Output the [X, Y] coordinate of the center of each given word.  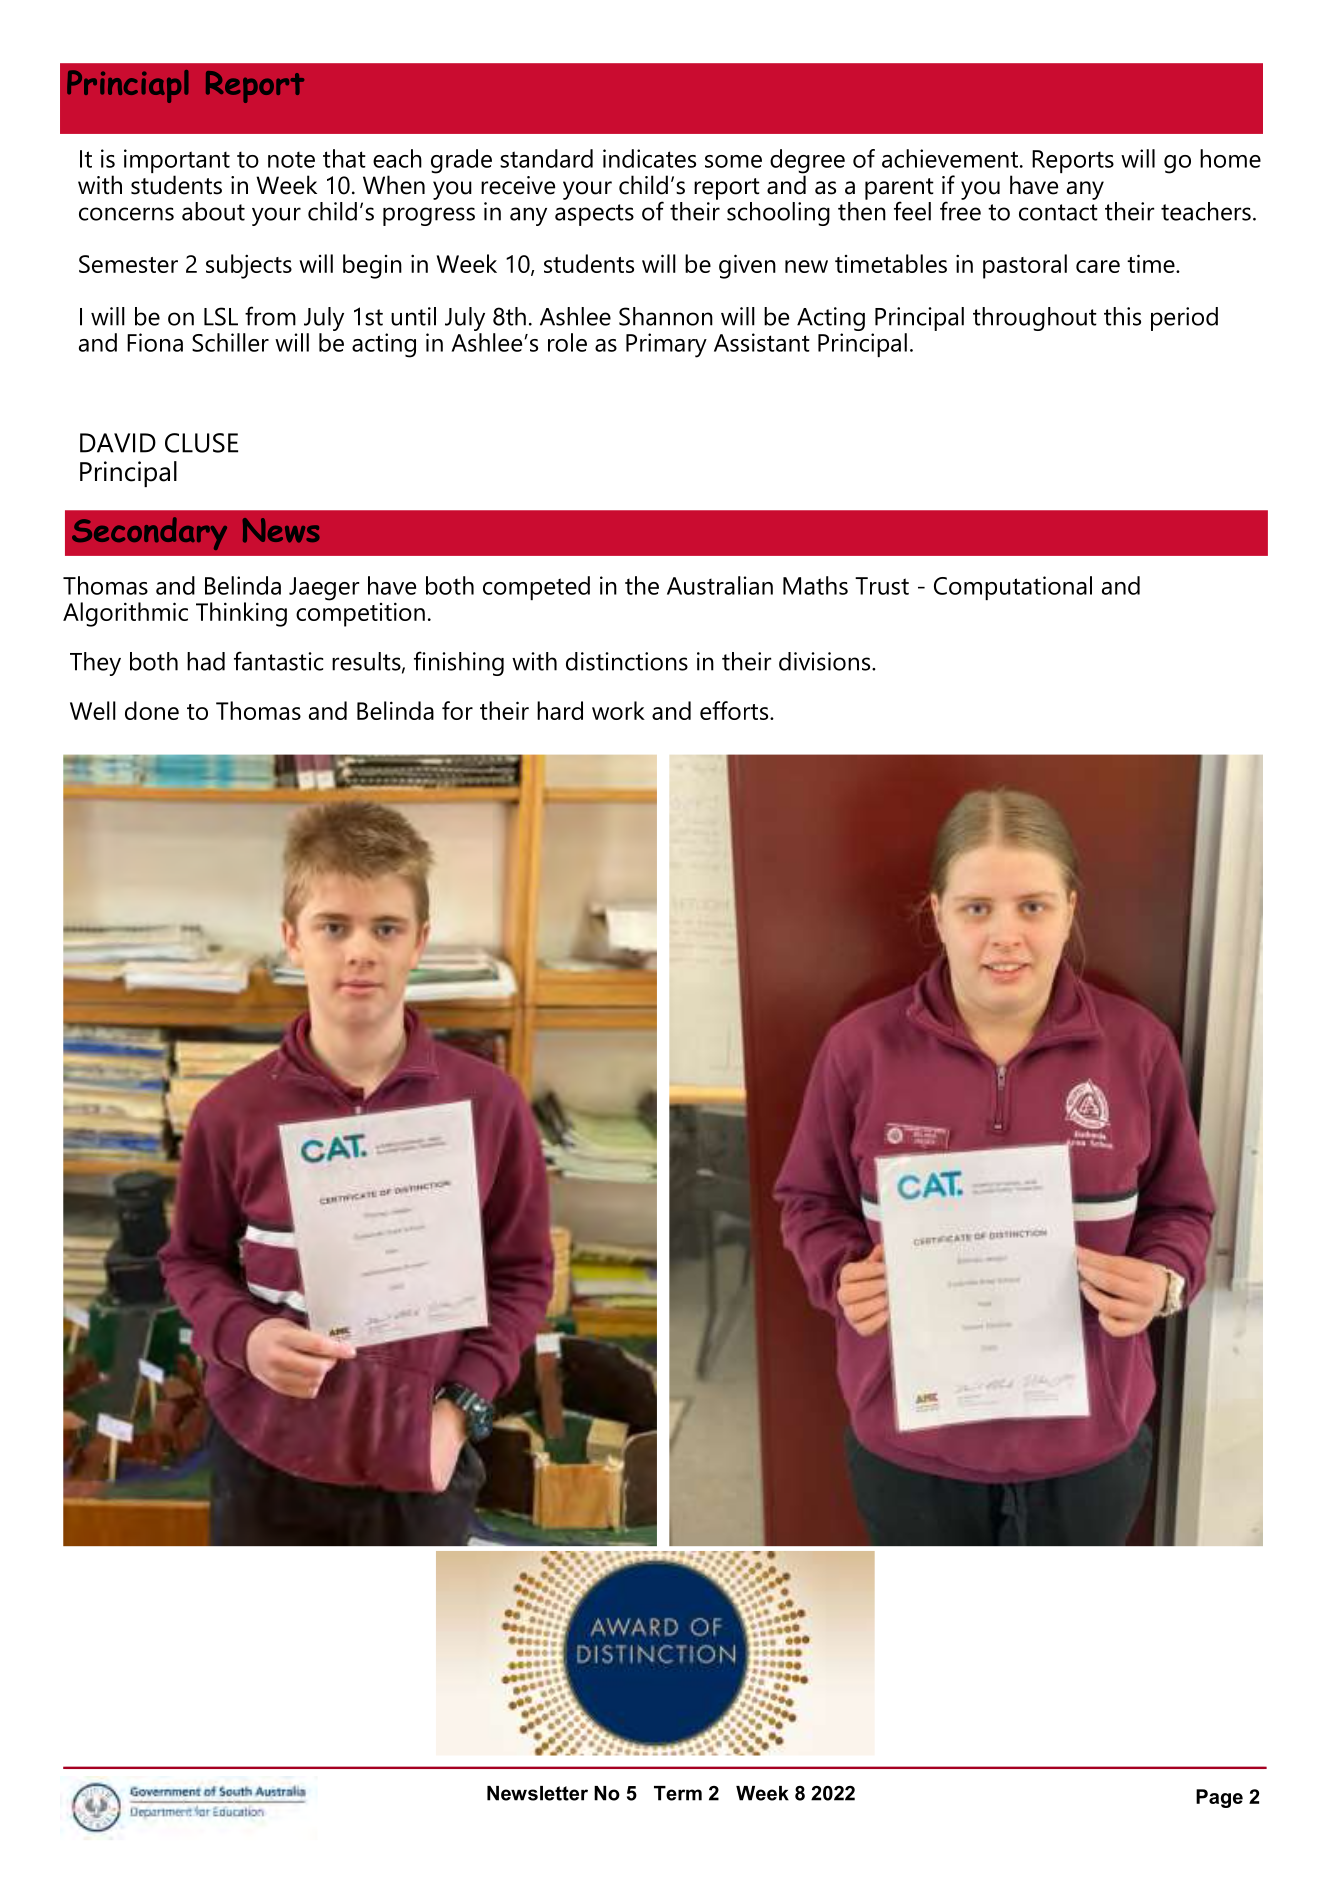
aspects [594, 215]
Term [678, 1793]
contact [1058, 212]
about [213, 211]
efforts [735, 710]
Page [1219, 1798]
